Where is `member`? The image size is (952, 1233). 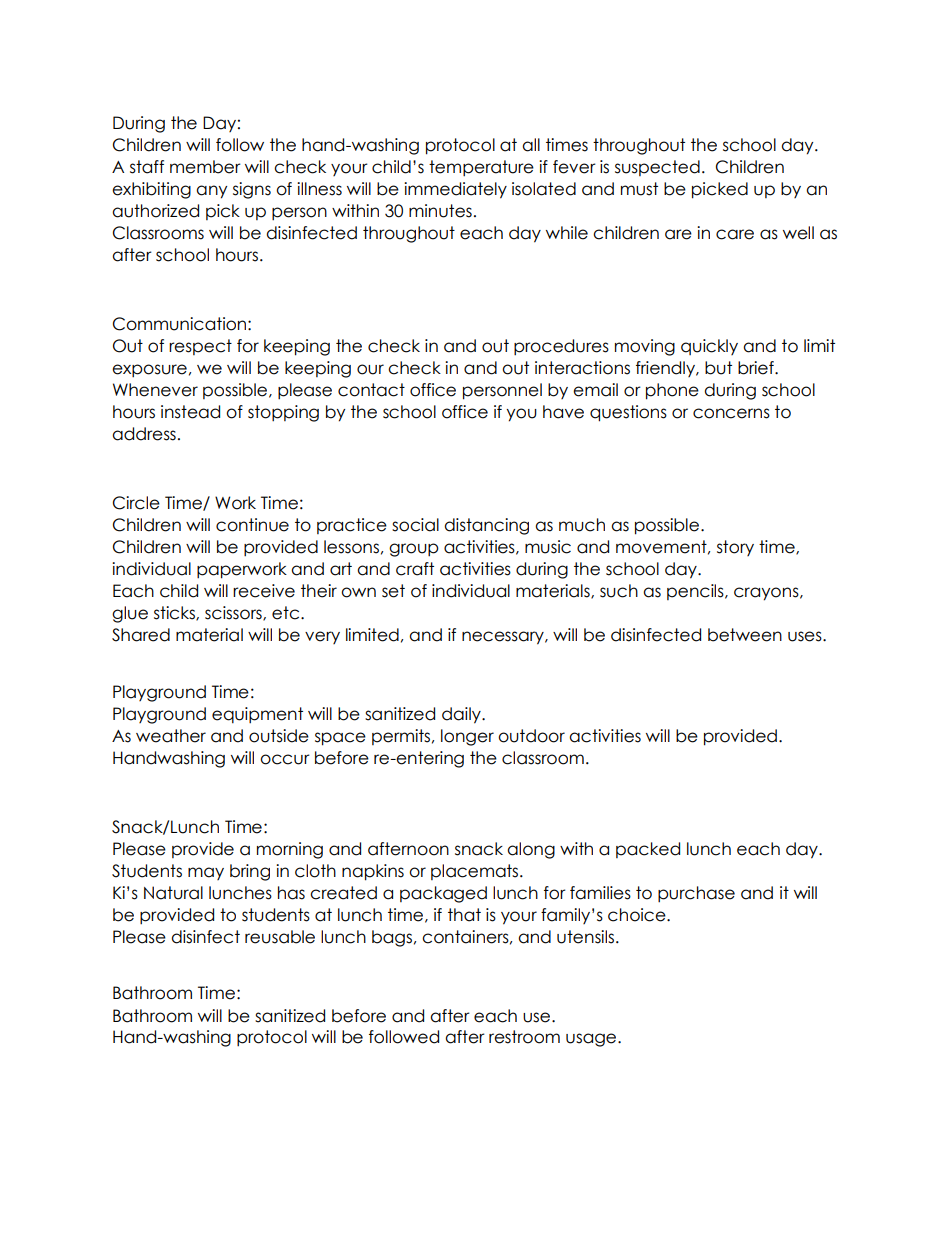 member is located at coordinates (205, 167).
